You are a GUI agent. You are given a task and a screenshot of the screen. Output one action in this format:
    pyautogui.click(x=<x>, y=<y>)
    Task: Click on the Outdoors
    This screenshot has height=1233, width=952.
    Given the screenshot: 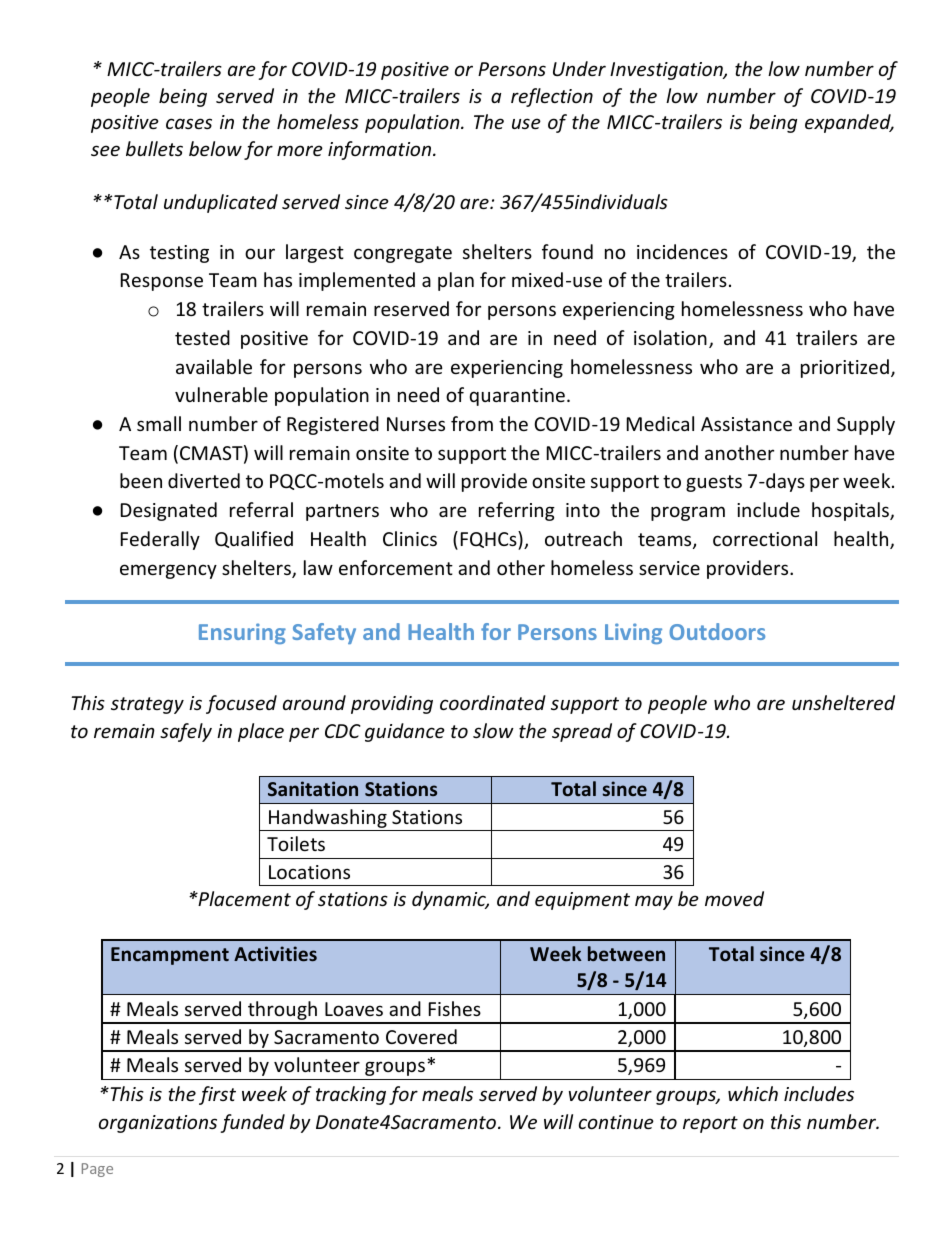 What is the action you would take?
    pyautogui.click(x=717, y=631)
